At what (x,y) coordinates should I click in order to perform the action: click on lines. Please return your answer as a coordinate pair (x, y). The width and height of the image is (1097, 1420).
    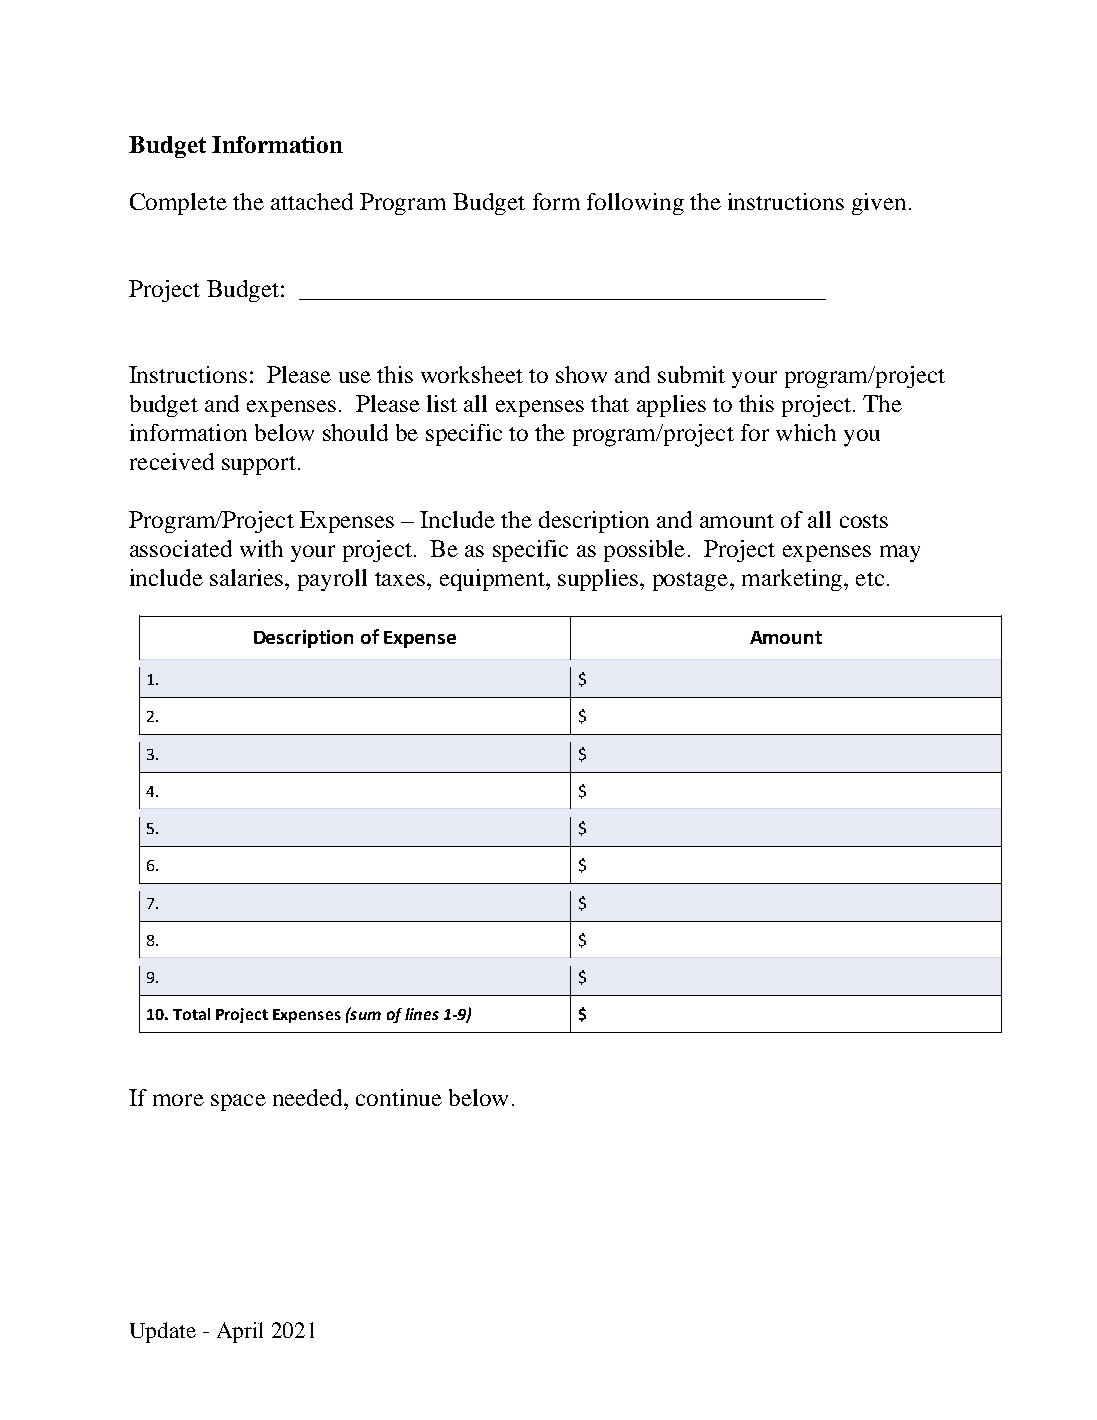
    Looking at the image, I should click on (422, 1014).
